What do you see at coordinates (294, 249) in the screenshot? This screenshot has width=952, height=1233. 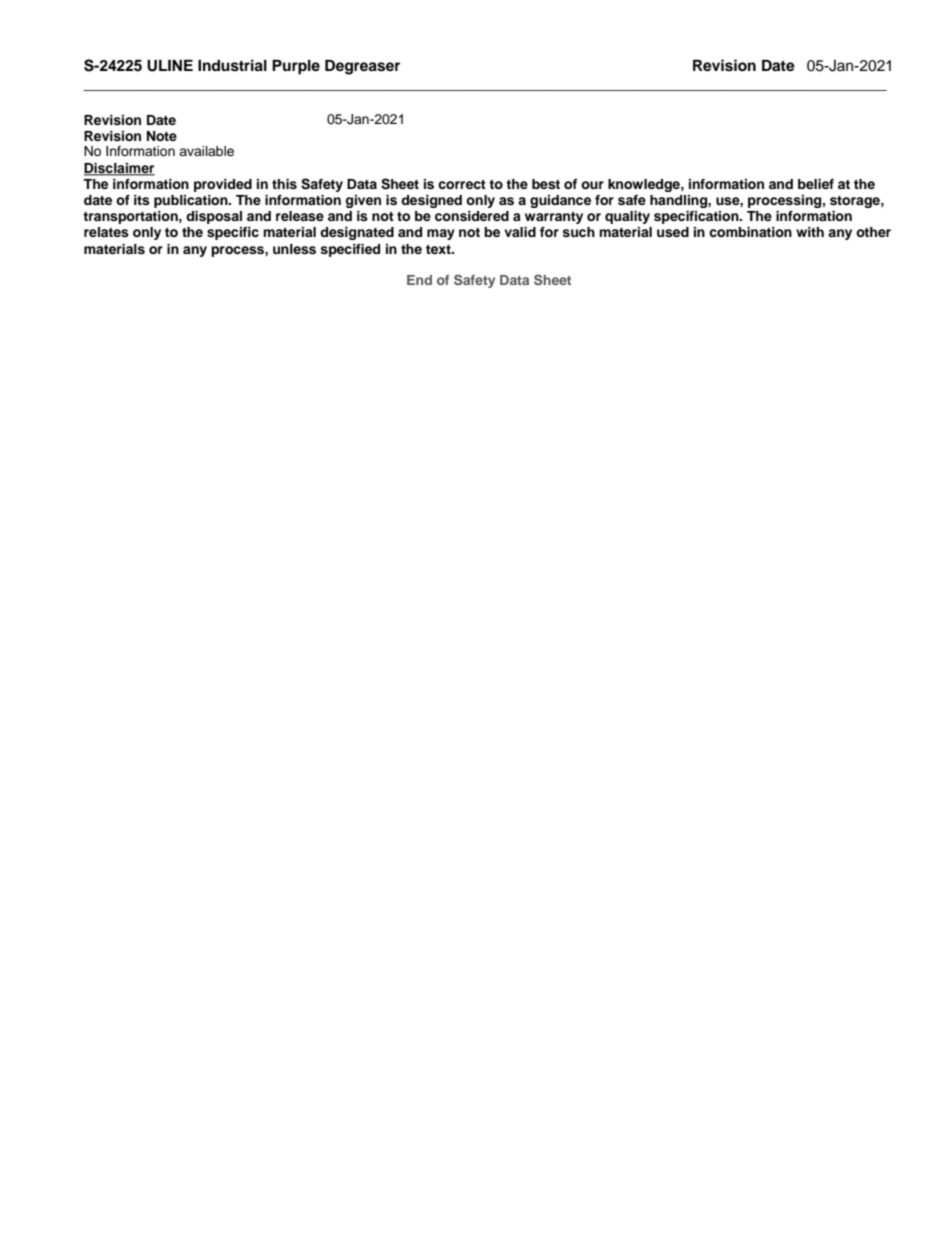 I see `unless` at bounding box center [294, 249].
